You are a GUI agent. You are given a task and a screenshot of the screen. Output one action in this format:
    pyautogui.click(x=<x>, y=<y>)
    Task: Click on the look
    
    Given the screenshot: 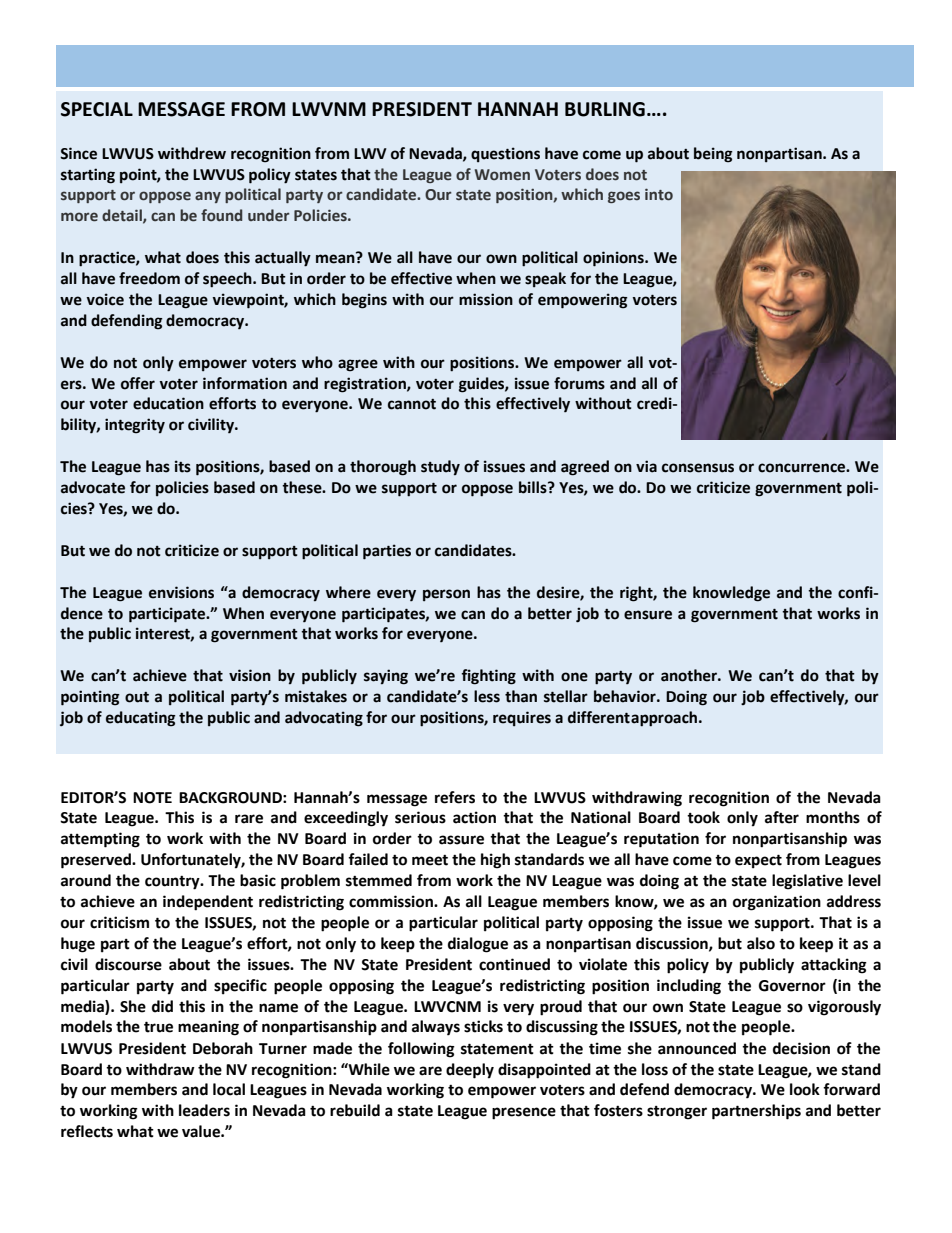 What is the action you would take?
    pyautogui.click(x=805, y=1089)
